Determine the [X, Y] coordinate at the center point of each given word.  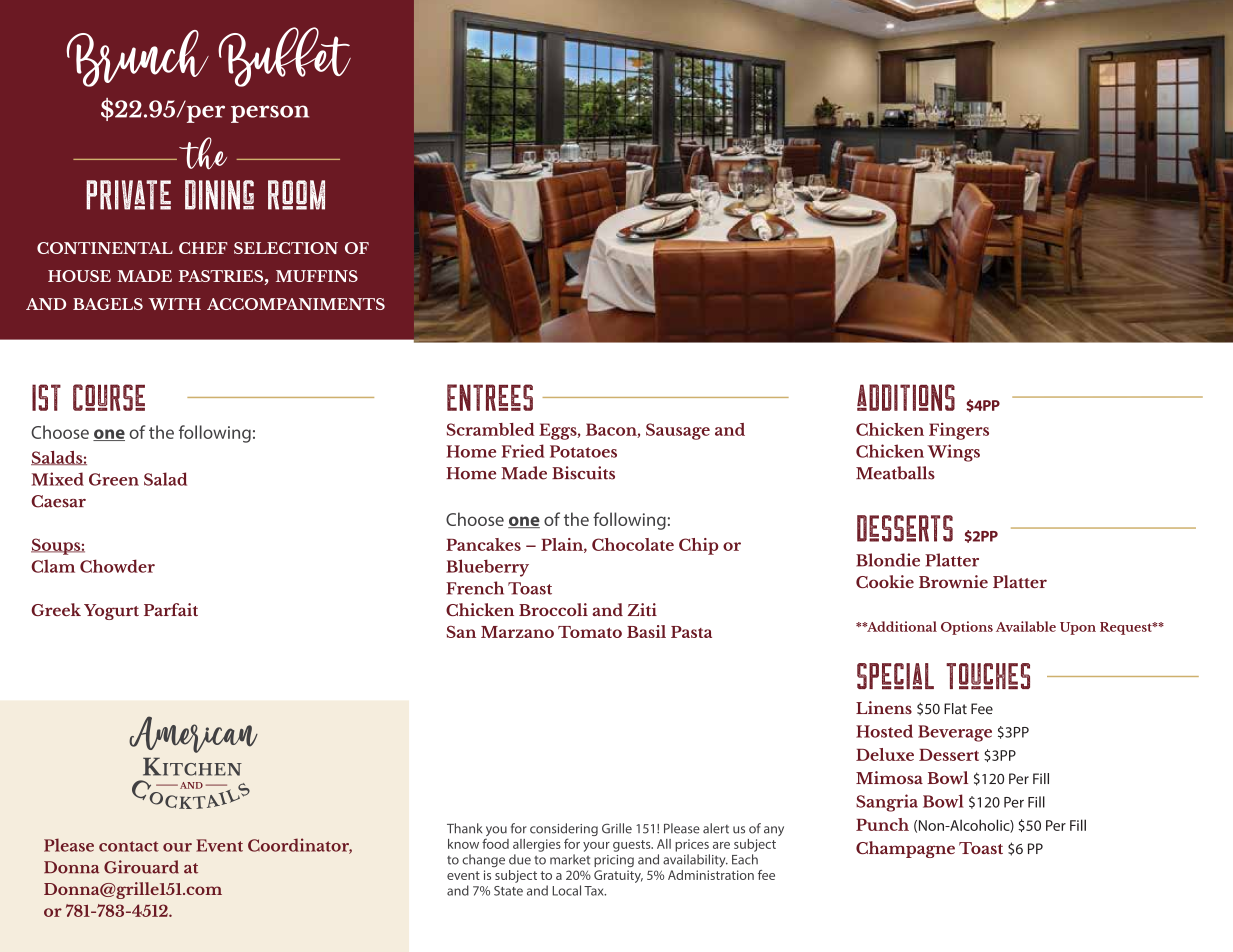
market [570, 859]
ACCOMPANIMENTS [296, 304]
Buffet [284, 57]
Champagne [905, 849]
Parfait [171, 609]
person [270, 114]
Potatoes [583, 451]
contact [129, 846]
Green [114, 479]
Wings [953, 453]
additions [906, 397]
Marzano [517, 632]
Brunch [137, 58]
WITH [175, 304]
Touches [988, 676]
